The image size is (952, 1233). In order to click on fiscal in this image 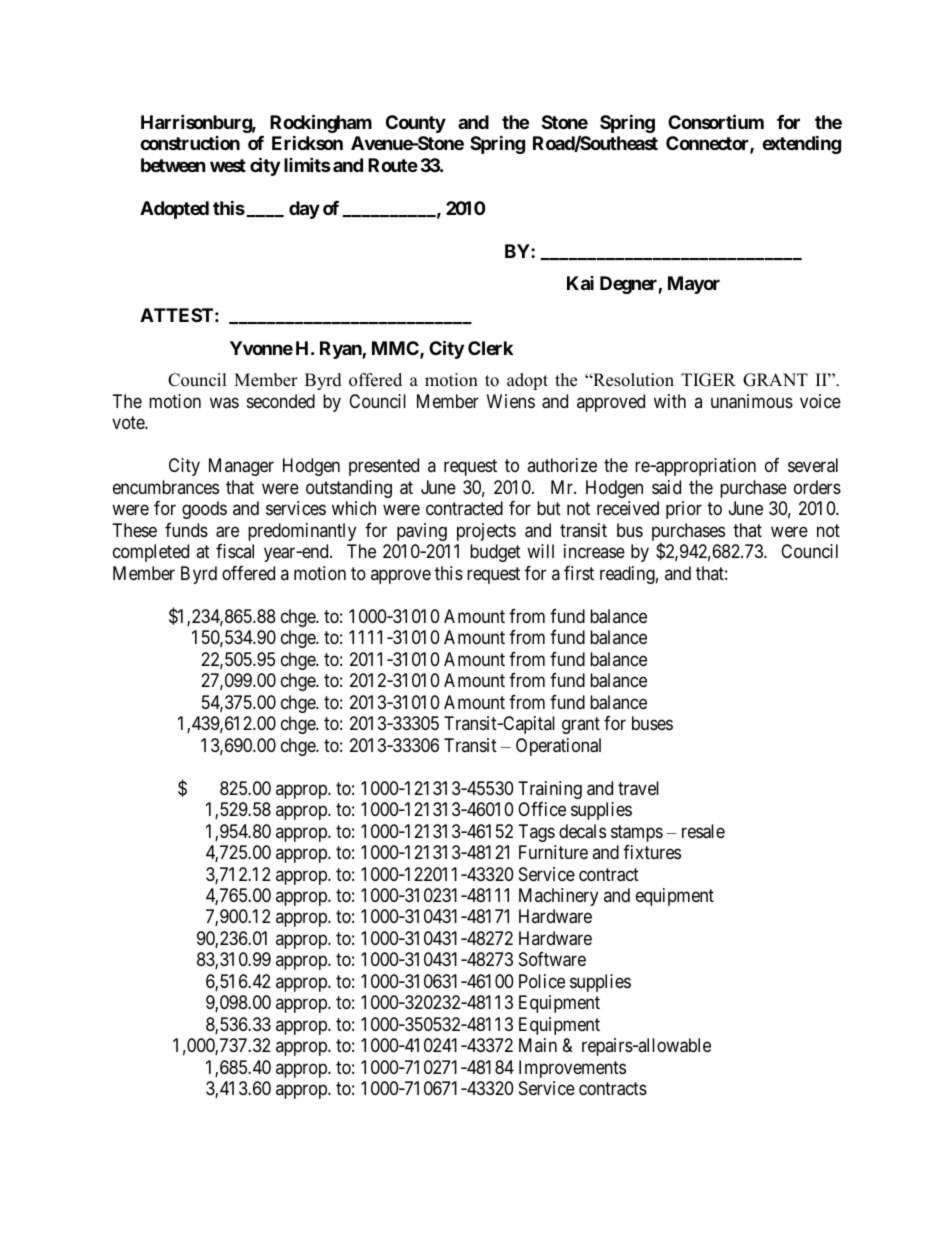, I will do `click(235, 551)`.
